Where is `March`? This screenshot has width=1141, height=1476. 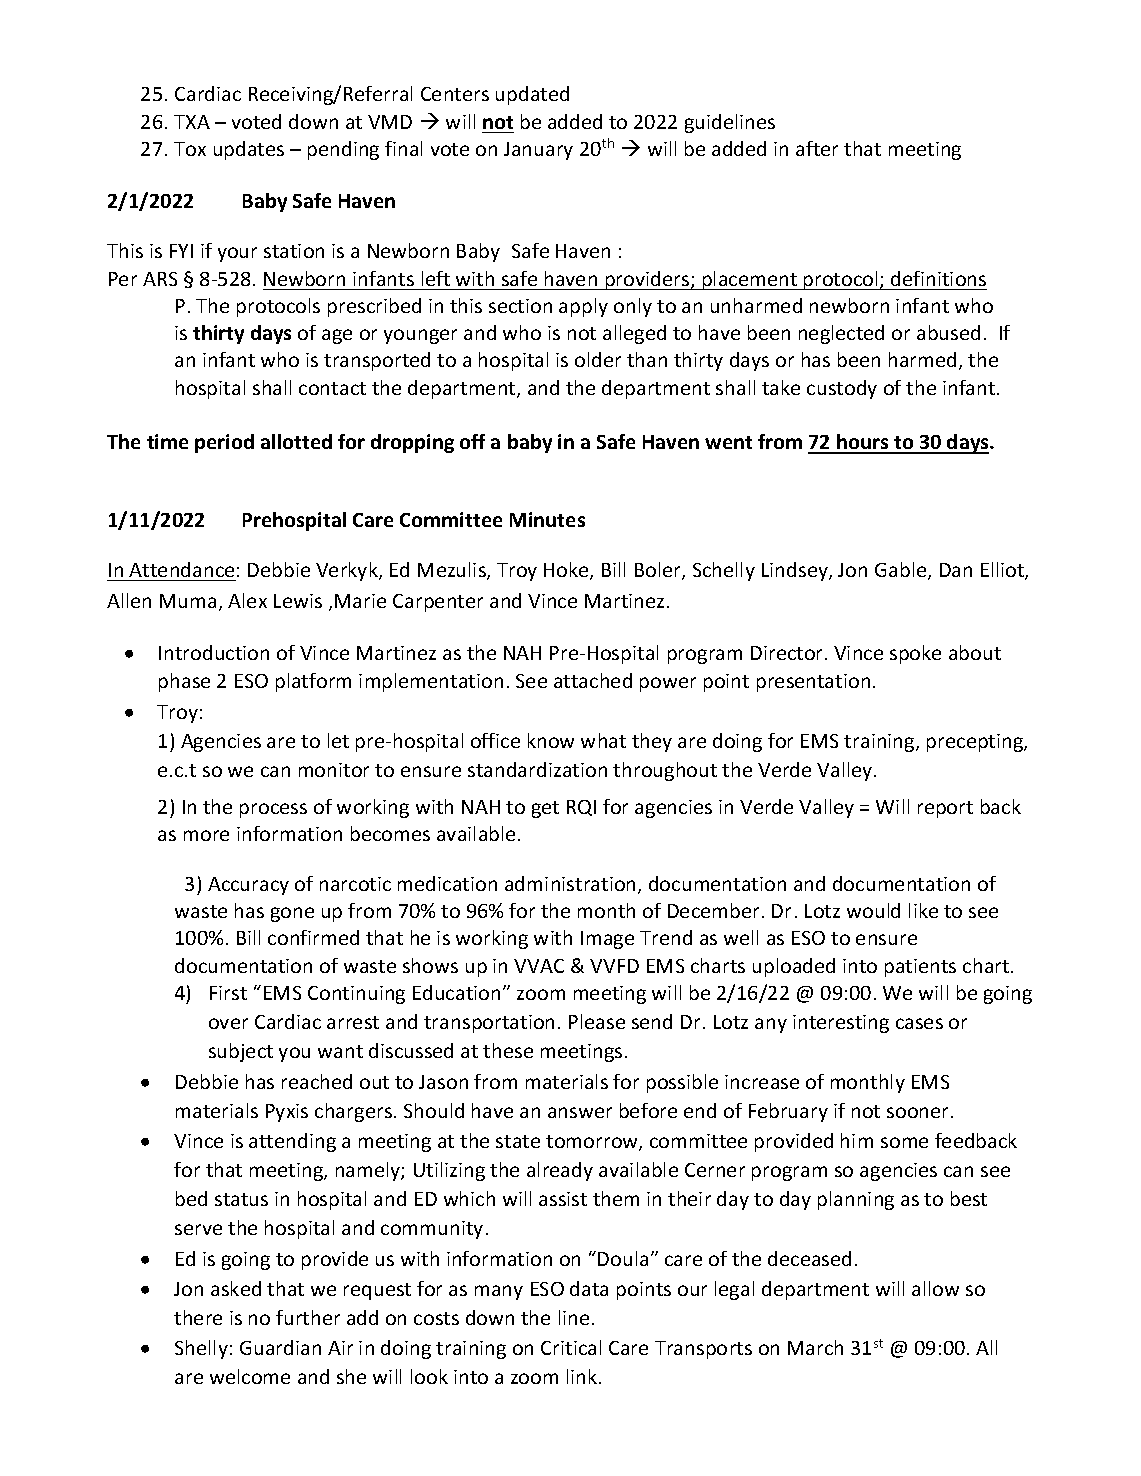 March is located at coordinates (815, 1347).
